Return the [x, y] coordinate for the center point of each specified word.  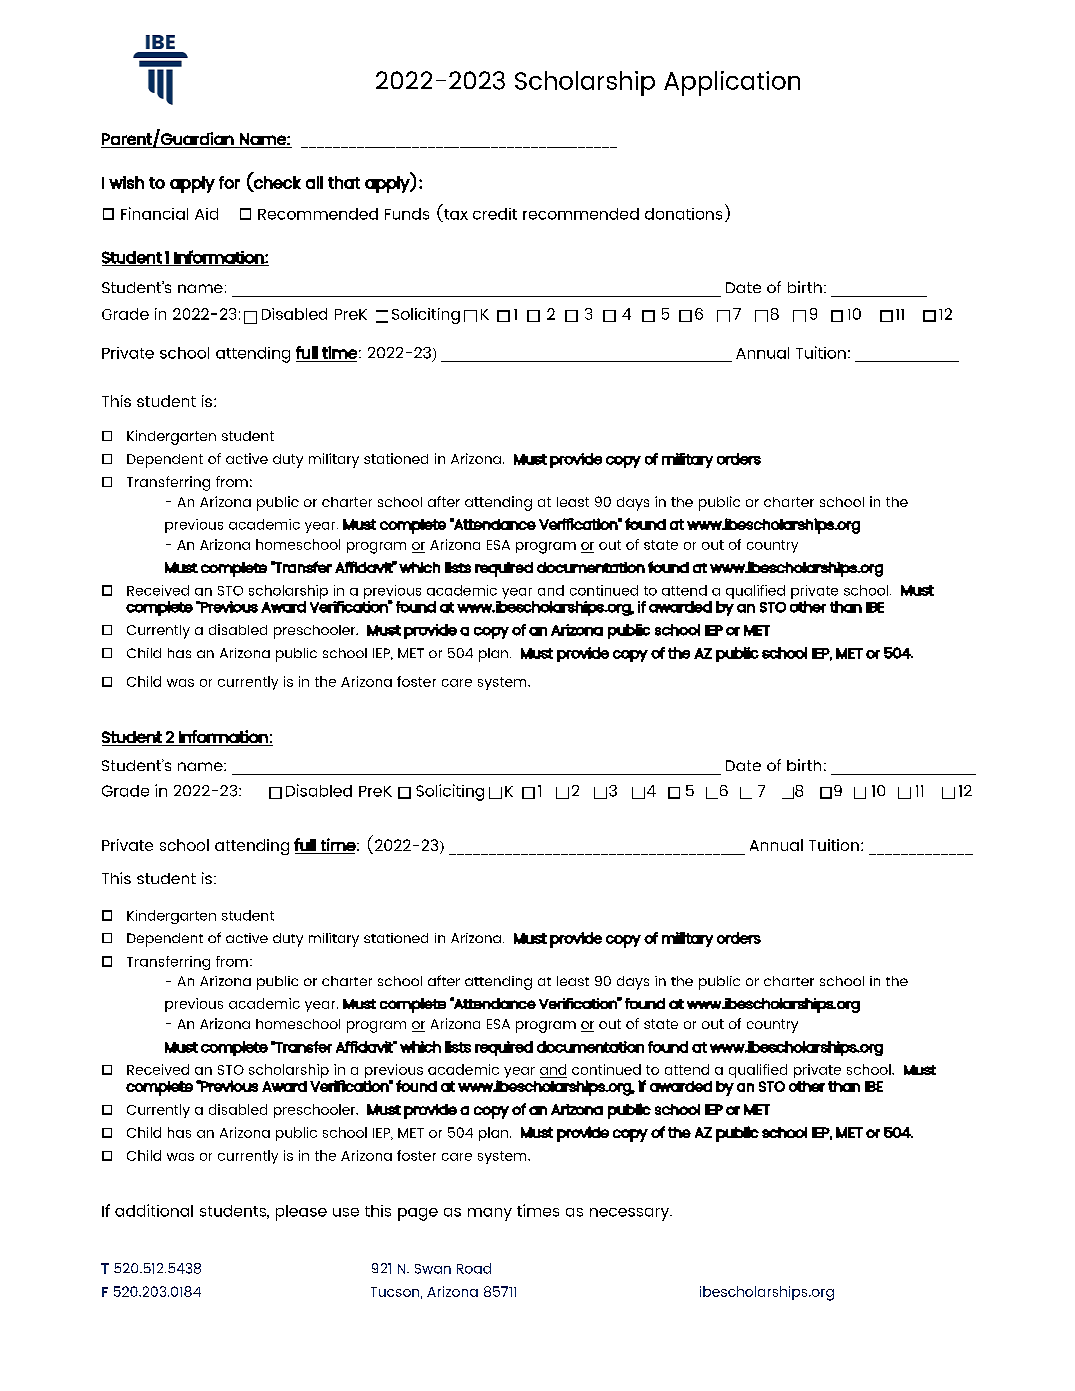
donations [683, 214]
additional [154, 1210]
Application [732, 83]
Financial [154, 213]
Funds [407, 214]
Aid [206, 214]
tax [455, 215]
